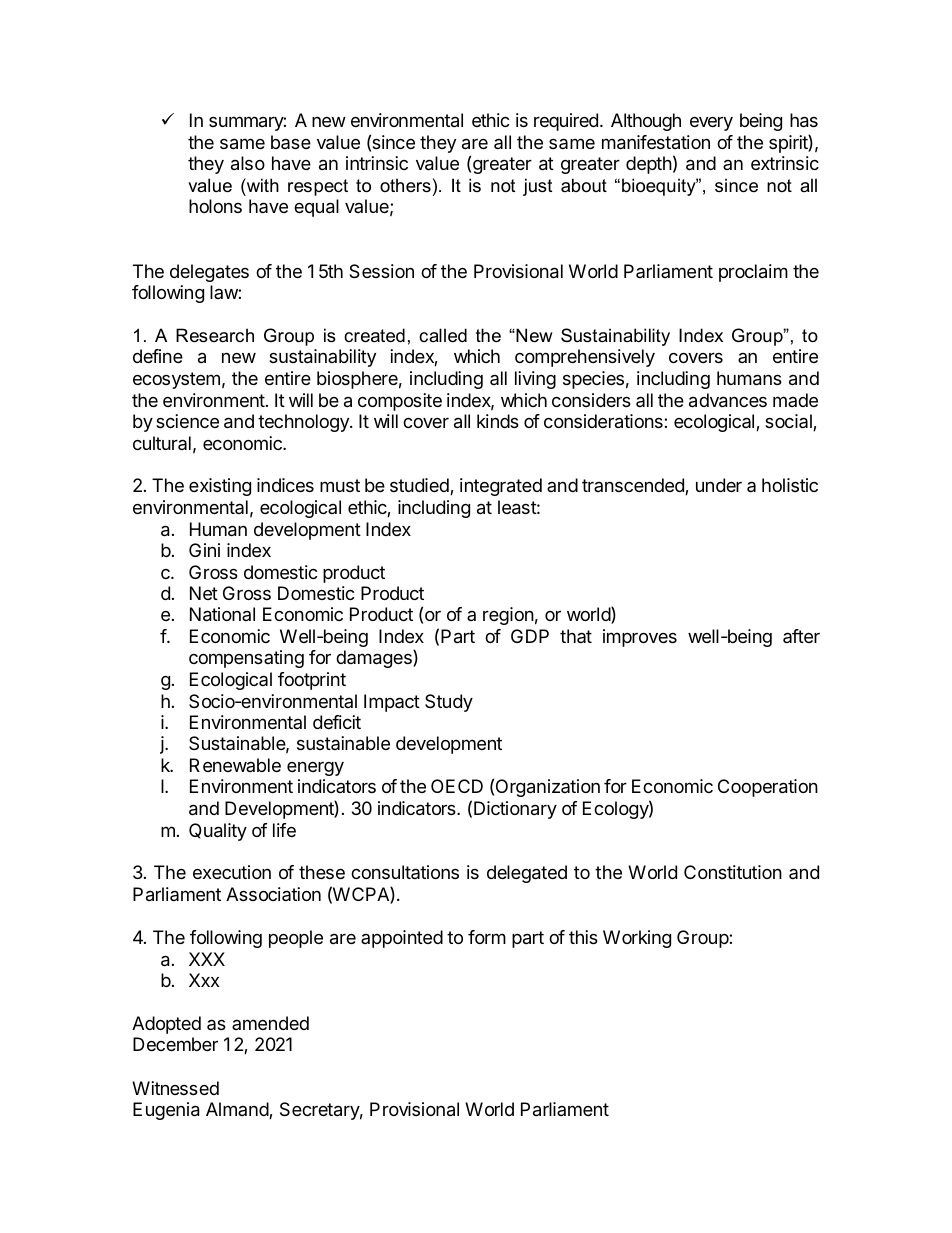 This page has width=952, height=1233. What do you see at coordinates (537, 187) in the page?
I see `just` at bounding box center [537, 187].
